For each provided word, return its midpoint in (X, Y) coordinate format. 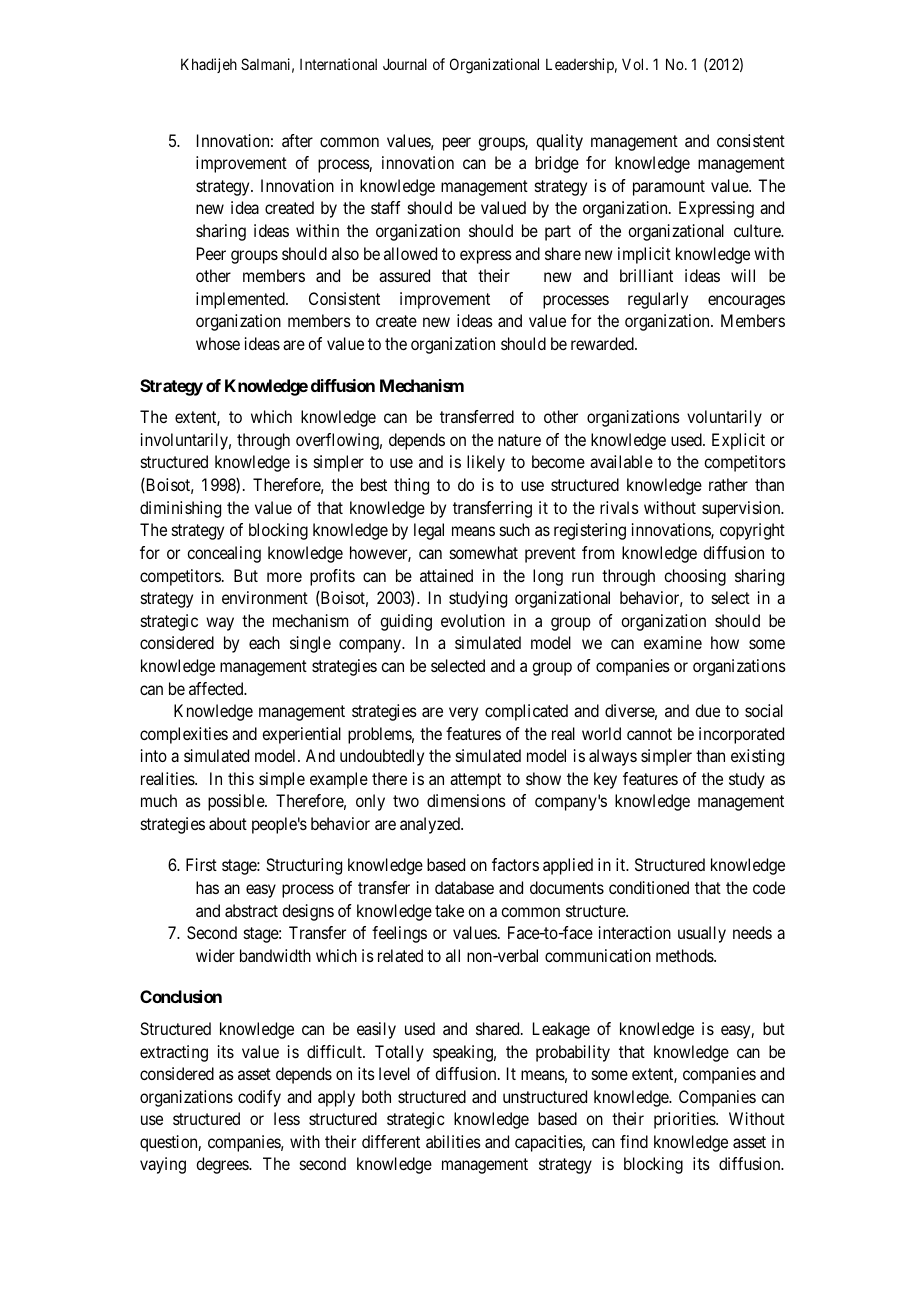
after (297, 140)
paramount (669, 188)
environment (265, 597)
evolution (473, 620)
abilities (453, 1141)
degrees (223, 1165)
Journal (405, 64)
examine (673, 642)
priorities (685, 1120)
